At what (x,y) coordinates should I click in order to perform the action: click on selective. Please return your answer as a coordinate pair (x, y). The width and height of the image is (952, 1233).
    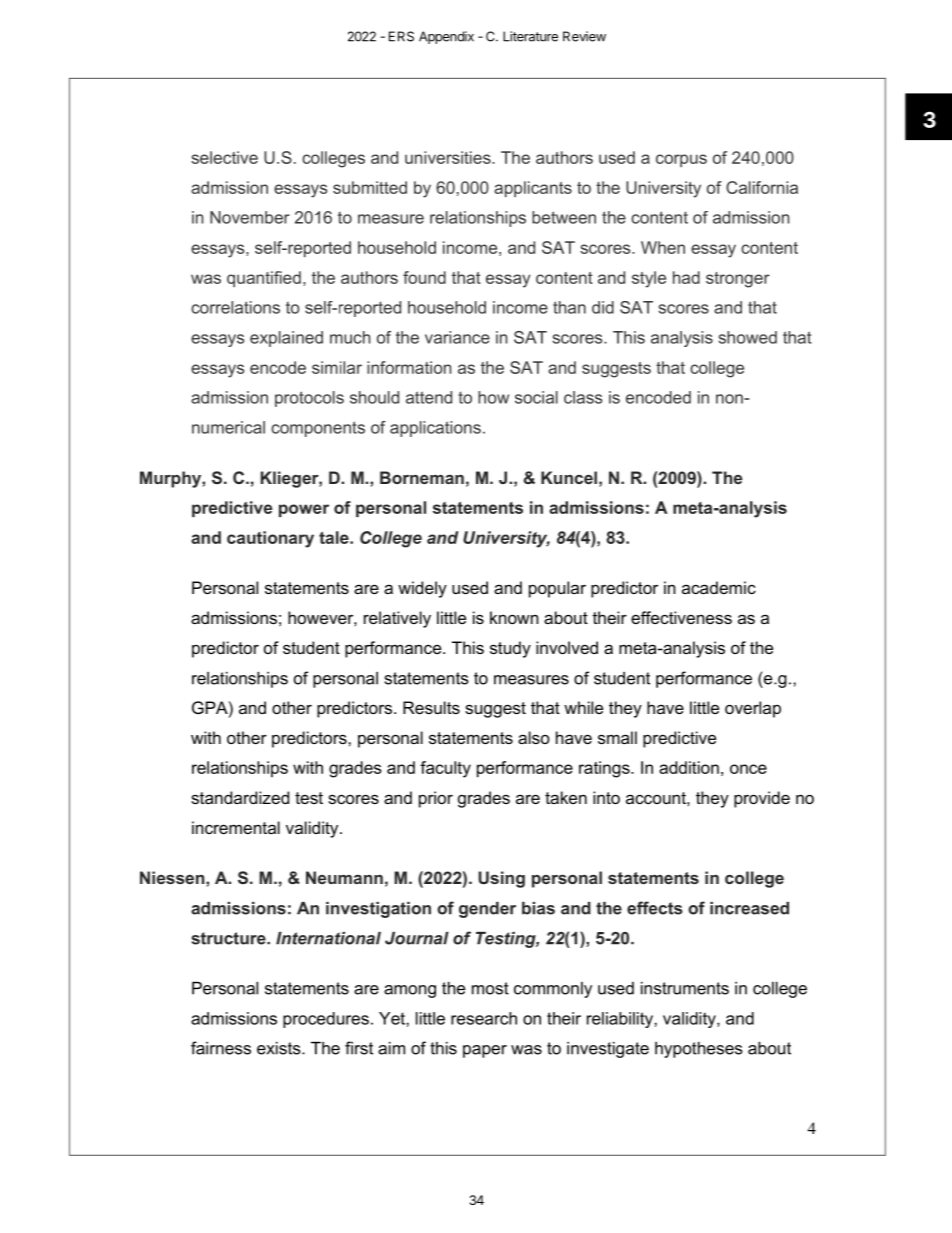
    Looking at the image, I should click on (224, 157).
